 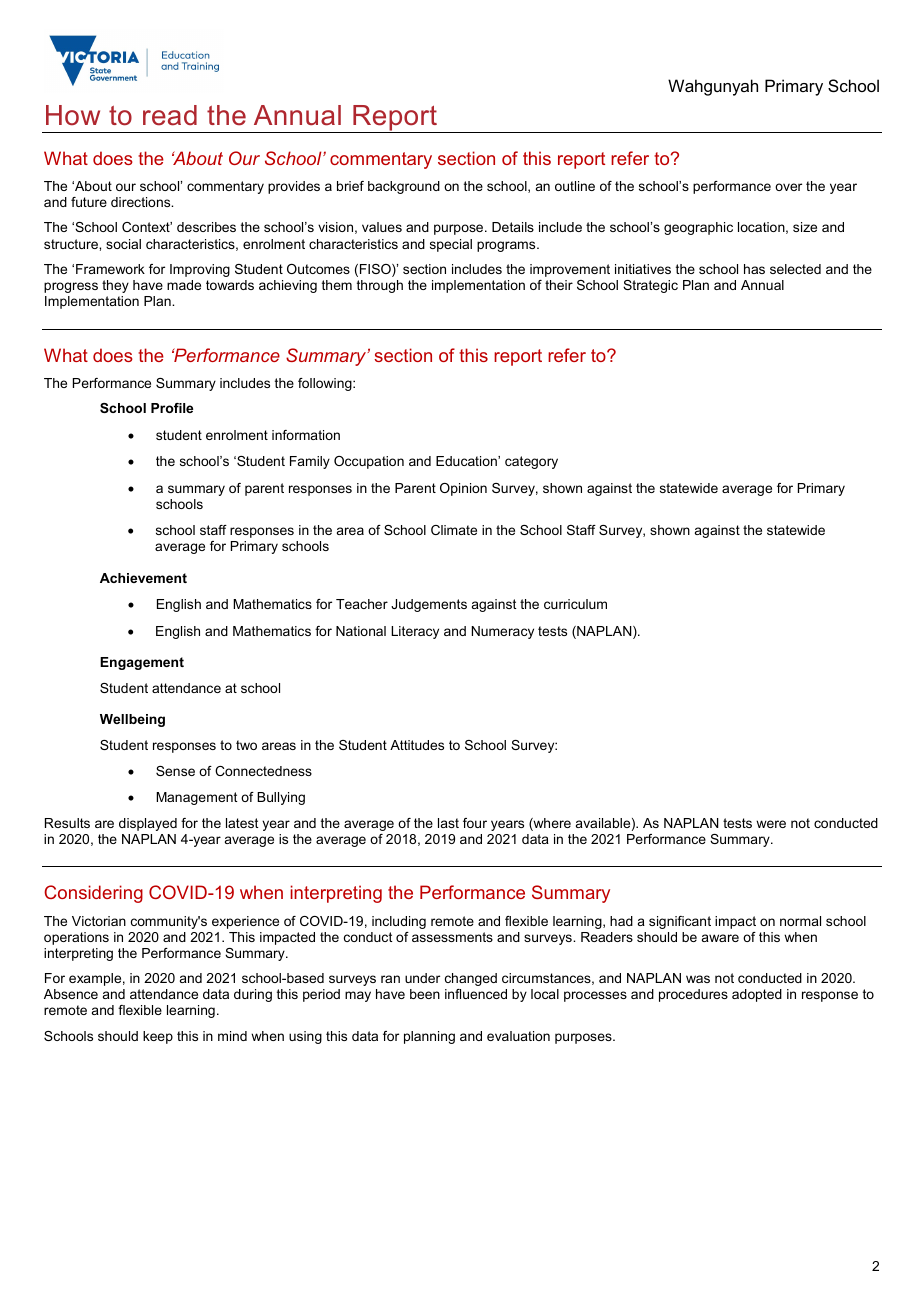 I want to click on been, so click(x=425, y=994).
